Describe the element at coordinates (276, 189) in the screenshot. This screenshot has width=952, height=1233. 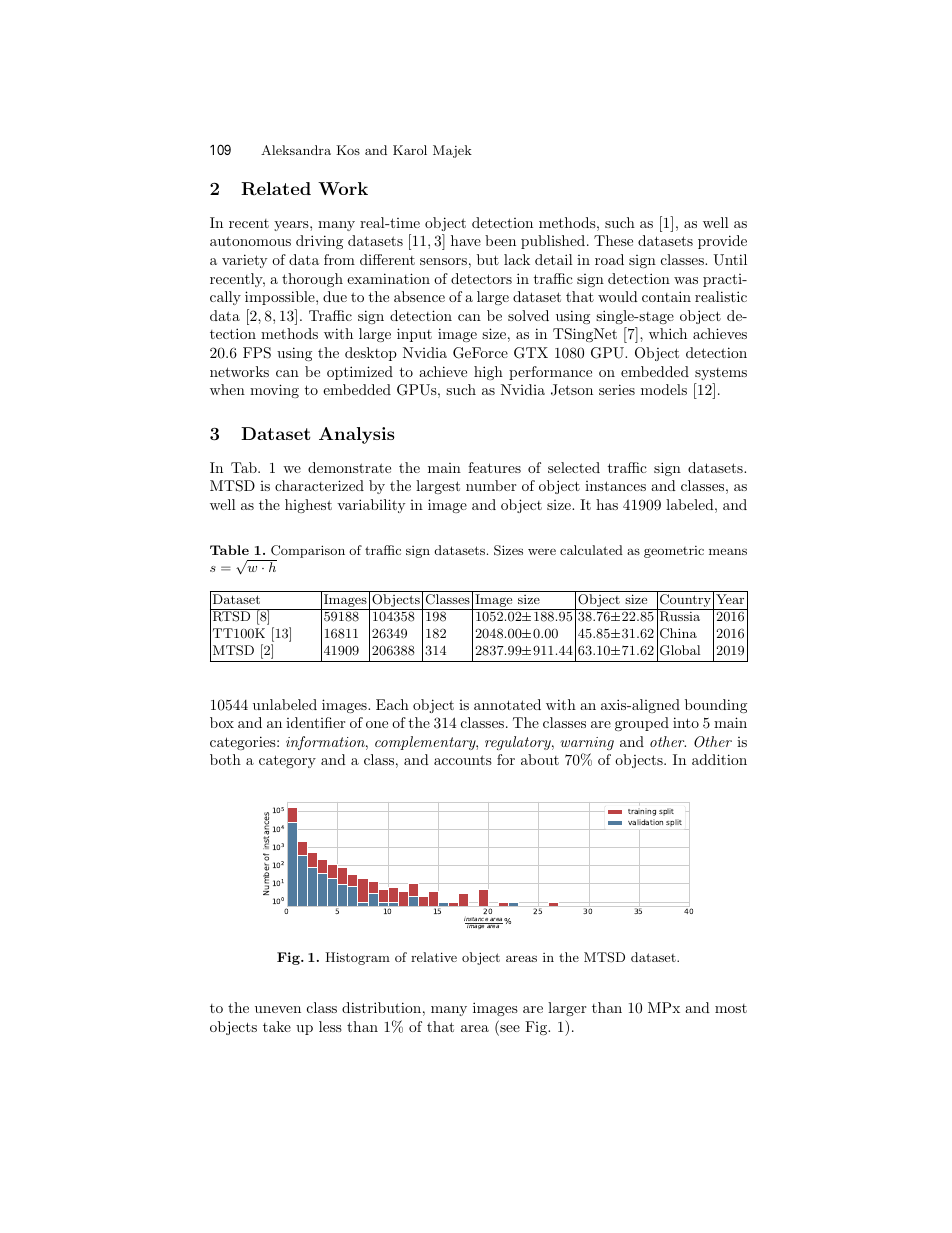
I see `Related` at that location.
